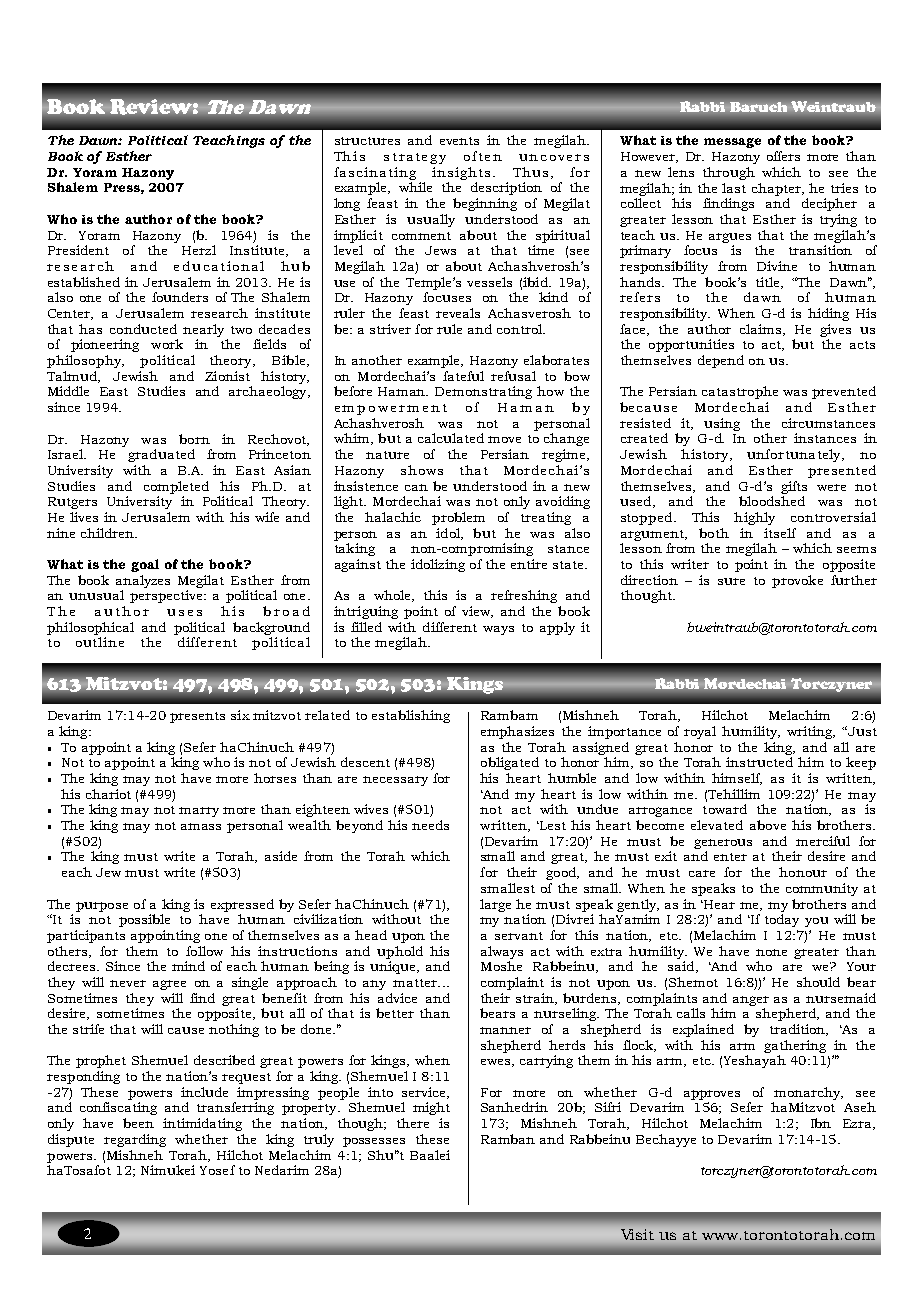 The width and height of the screenshot is (924, 1308). What do you see at coordinates (778, 189) in the screenshot?
I see `chapter` at bounding box center [778, 189].
